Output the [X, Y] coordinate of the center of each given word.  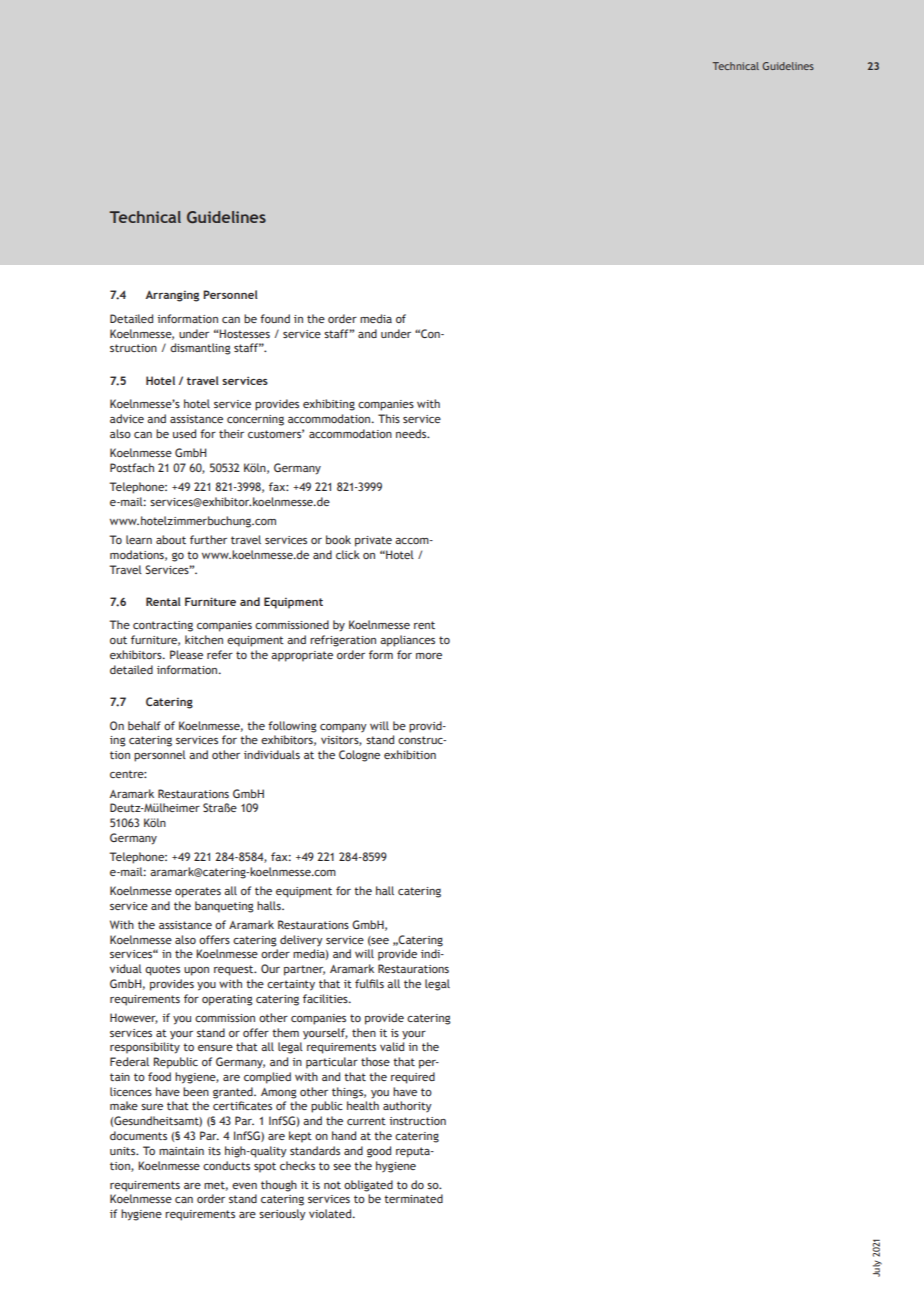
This [389, 418]
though [279, 1186]
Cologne [359, 756]
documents [138, 1135]
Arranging [172, 296]
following [292, 727]
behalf [144, 725]
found [275, 318]
